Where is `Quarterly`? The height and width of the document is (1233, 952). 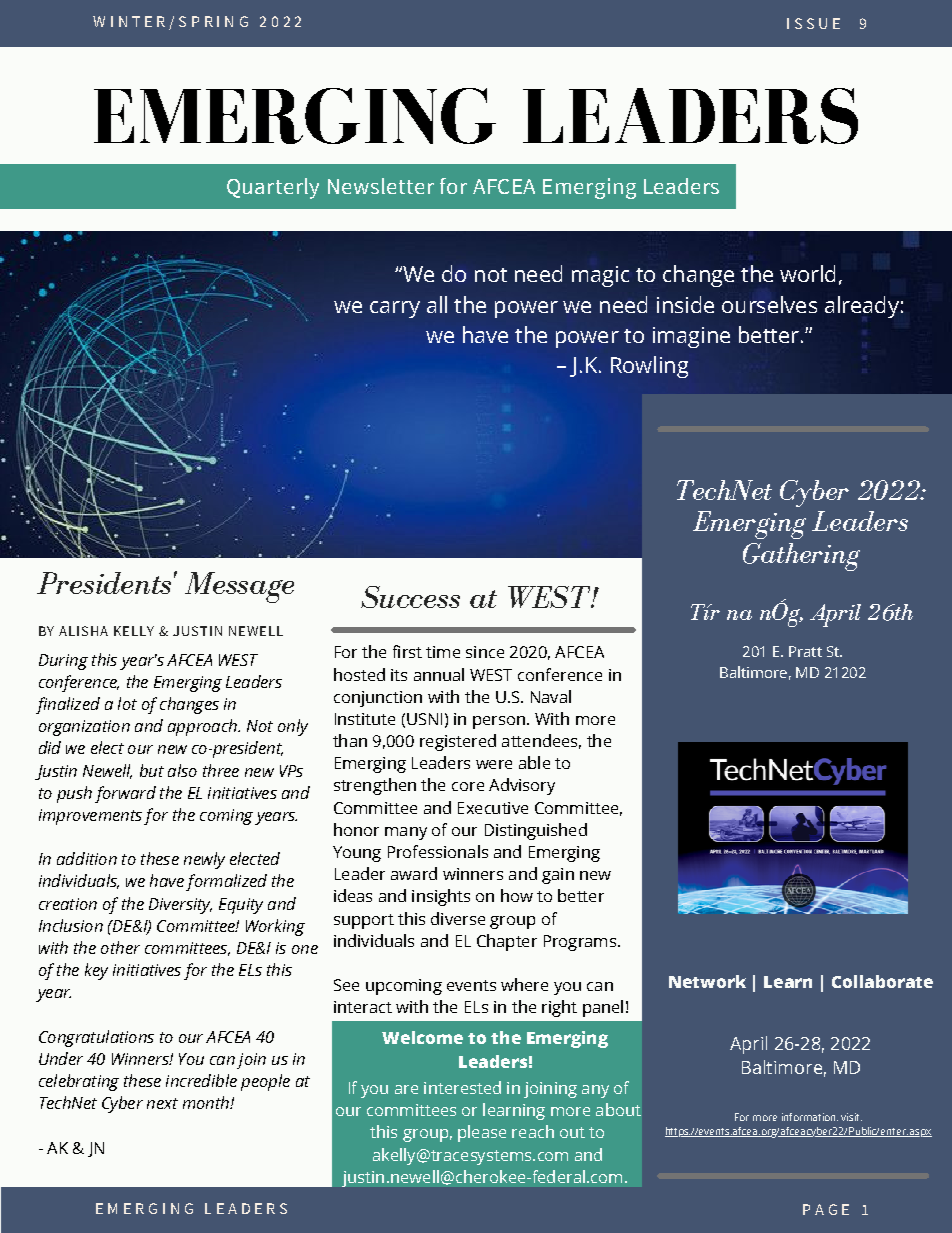
Quarterly is located at coordinates (273, 188).
